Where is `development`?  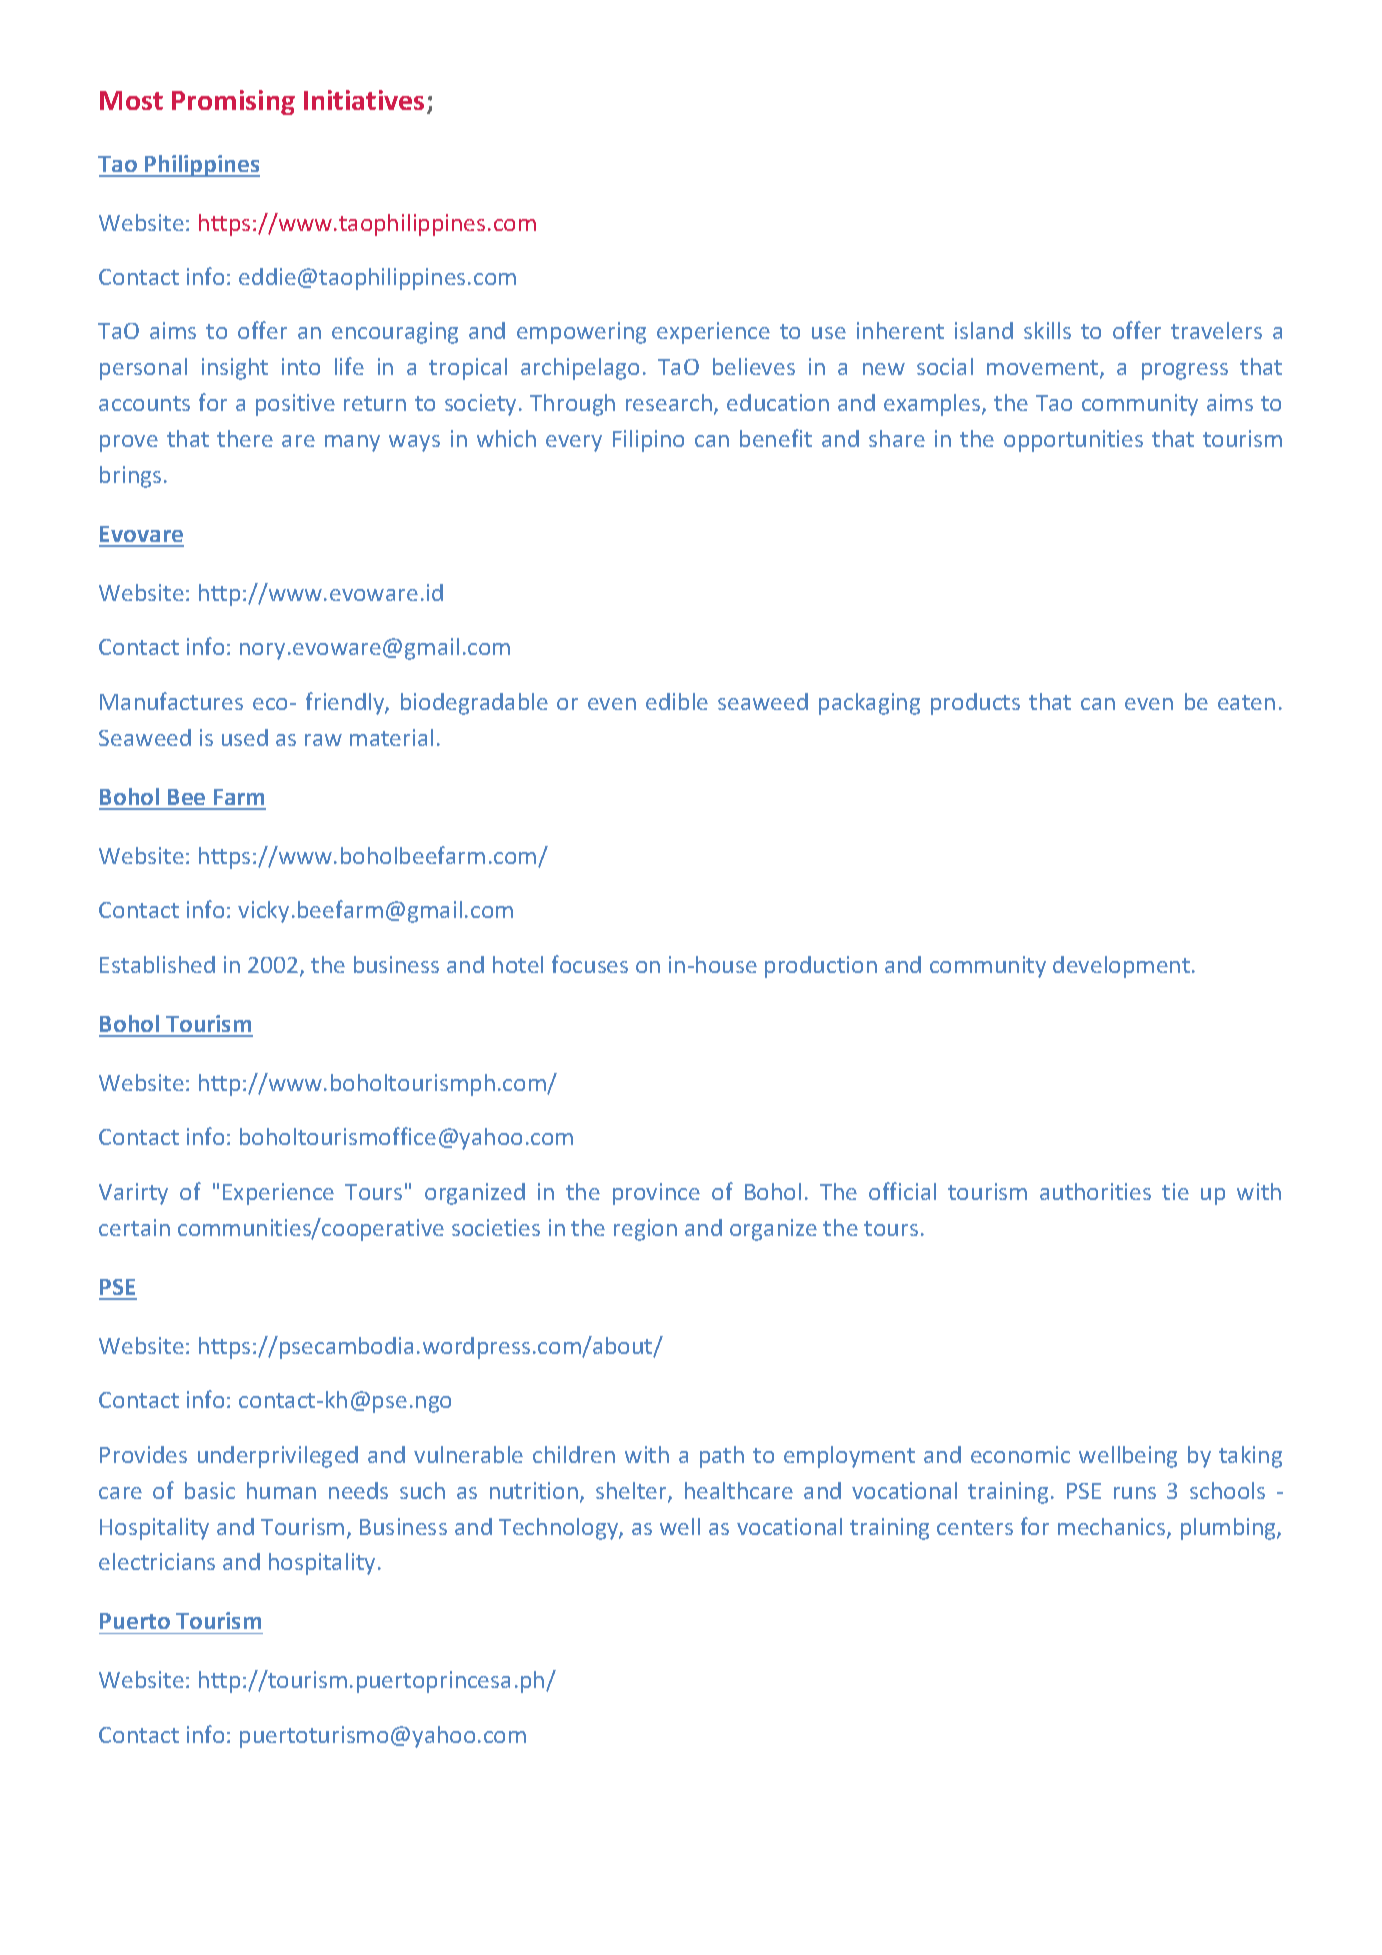
development is located at coordinates (1121, 967).
